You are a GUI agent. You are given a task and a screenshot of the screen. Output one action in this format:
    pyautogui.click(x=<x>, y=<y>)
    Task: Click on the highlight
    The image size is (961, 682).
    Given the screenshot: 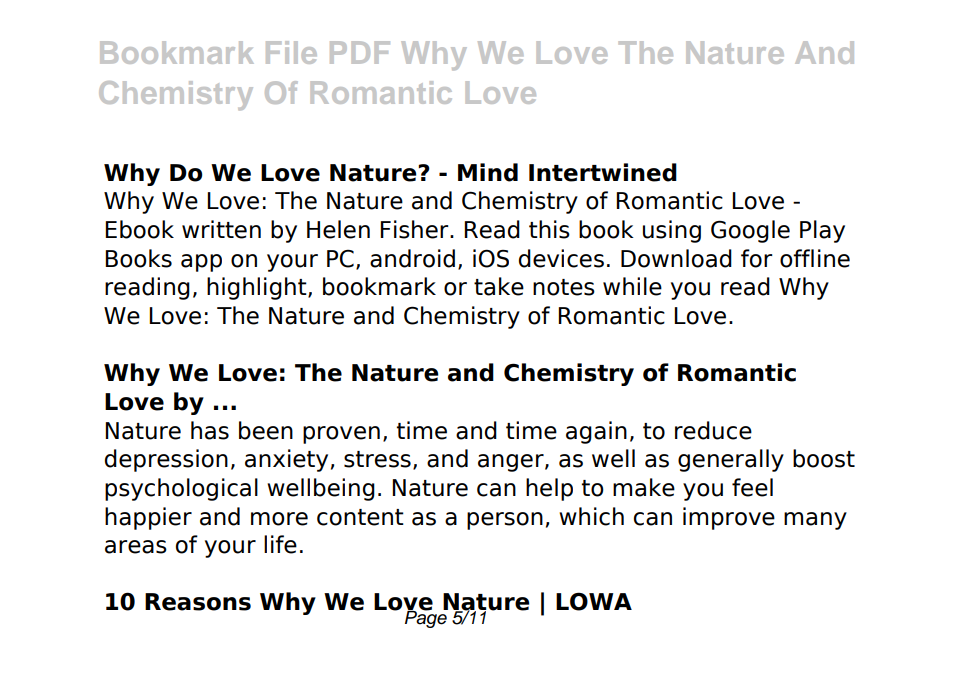 What is the action you would take?
    pyautogui.click(x=258, y=288)
